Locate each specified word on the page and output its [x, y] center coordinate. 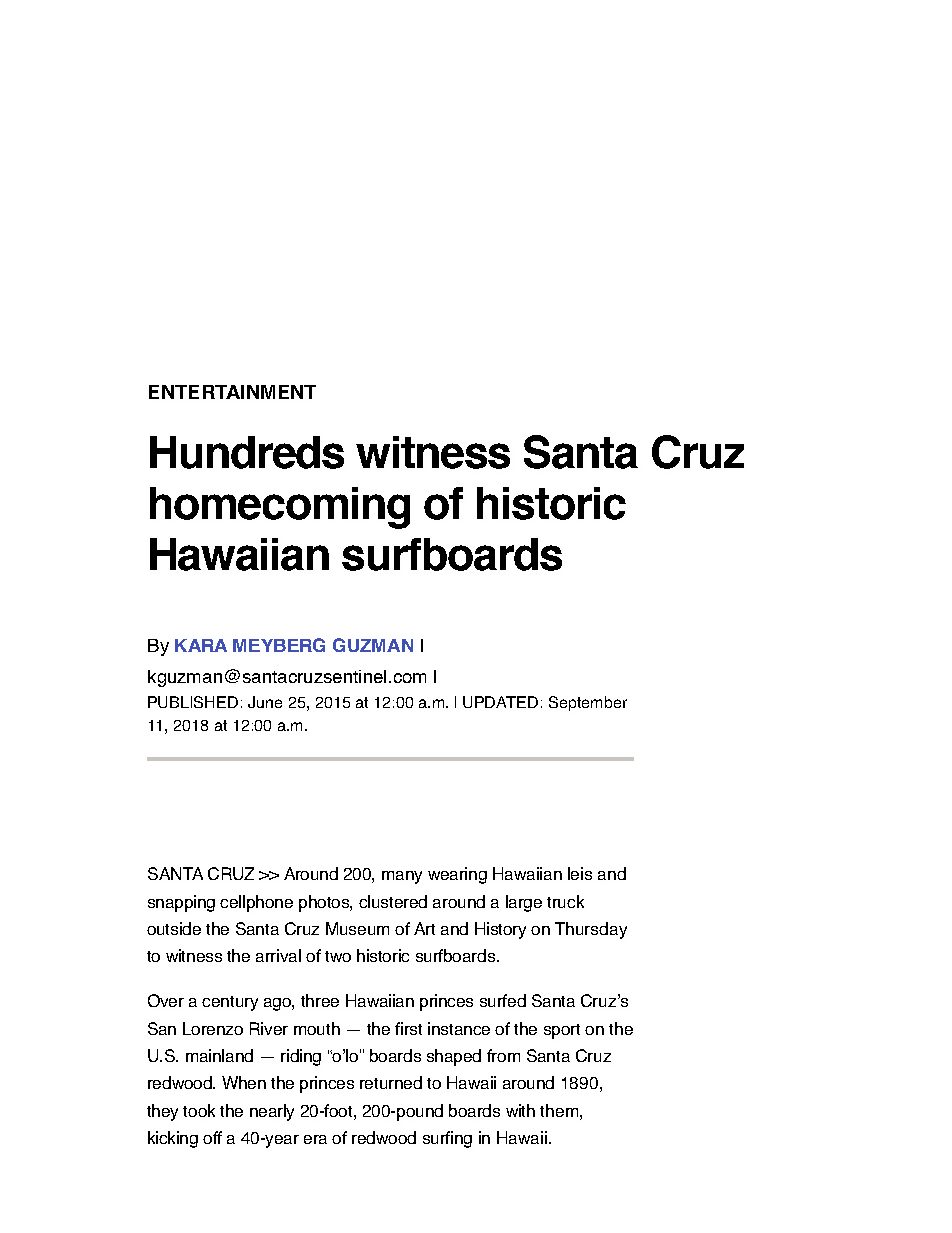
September [588, 703]
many [402, 877]
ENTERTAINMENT [232, 392]
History [500, 930]
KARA [201, 645]
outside [174, 928]
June [265, 702]
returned [391, 1082]
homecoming [280, 508]
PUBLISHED [193, 702]
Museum [357, 928]
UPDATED [500, 702]
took [199, 1110]
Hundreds [247, 452]
